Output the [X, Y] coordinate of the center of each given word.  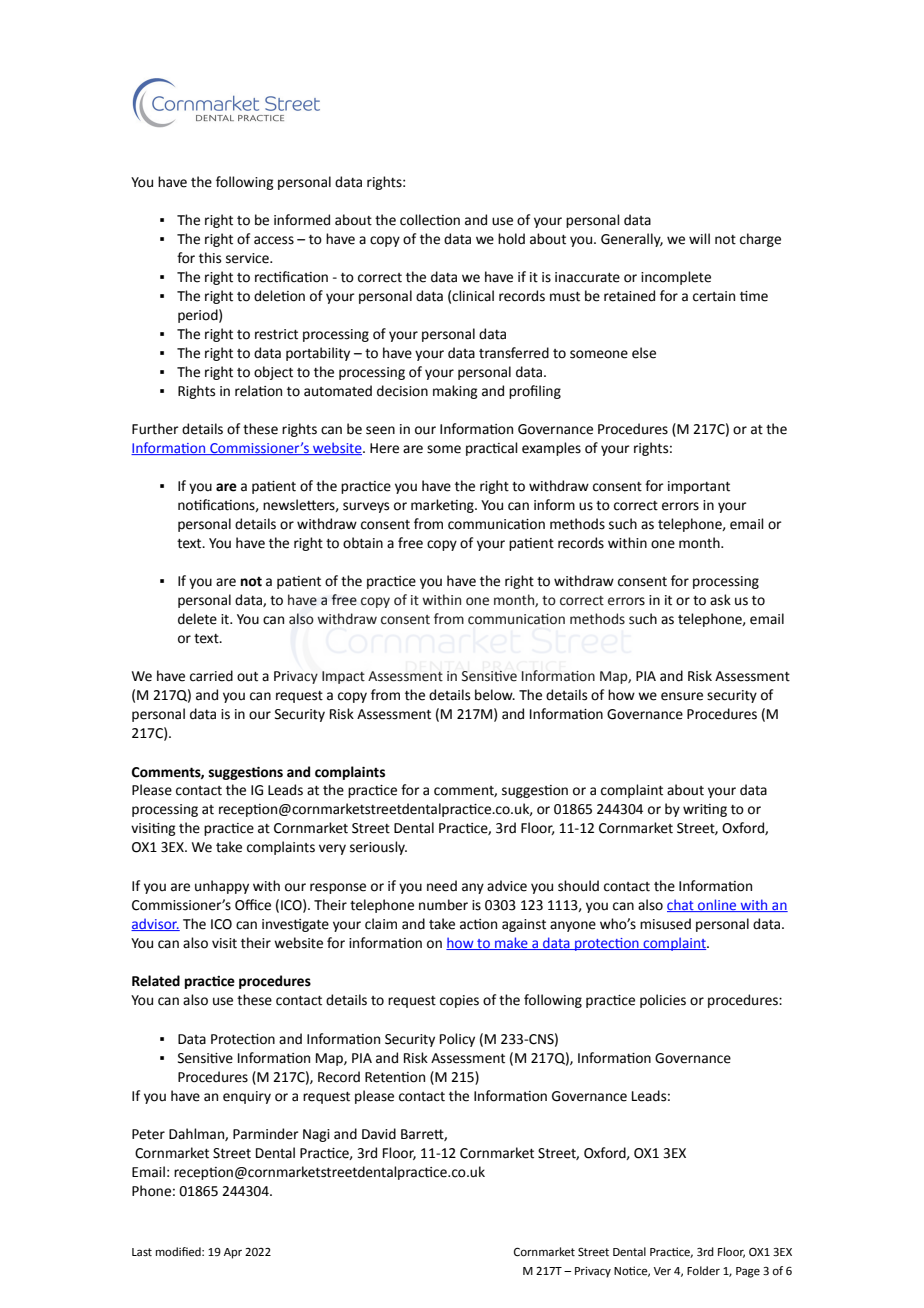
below [495, 695]
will [699, 238]
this [210, 258]
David [379, 1134]
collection [430, 220]
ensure [682, 696]
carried [211, 676]
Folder [703, 1271]
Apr [233, 1253]
